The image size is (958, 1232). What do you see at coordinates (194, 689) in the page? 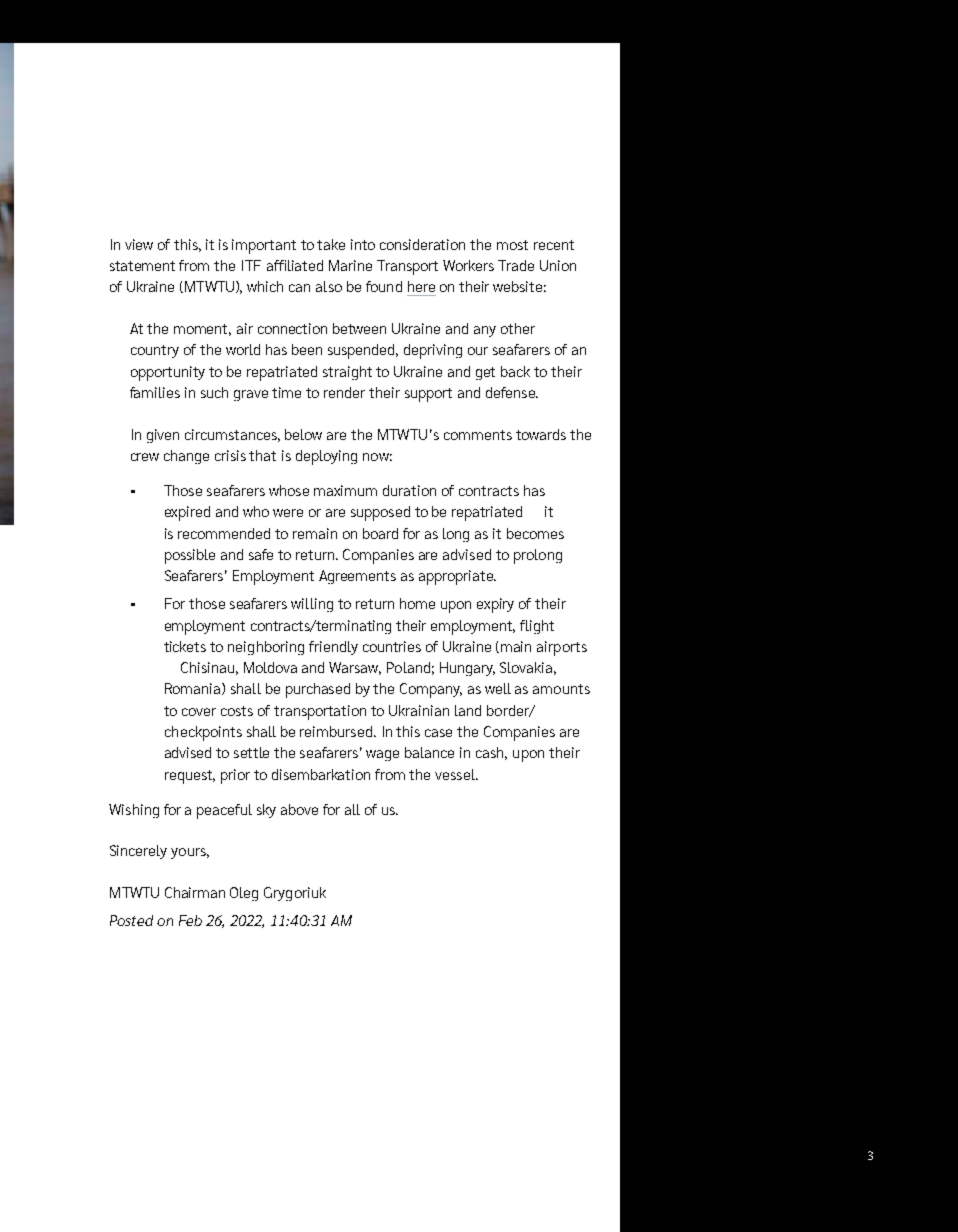
I see `Romania` at bounding box center [194, 689].
